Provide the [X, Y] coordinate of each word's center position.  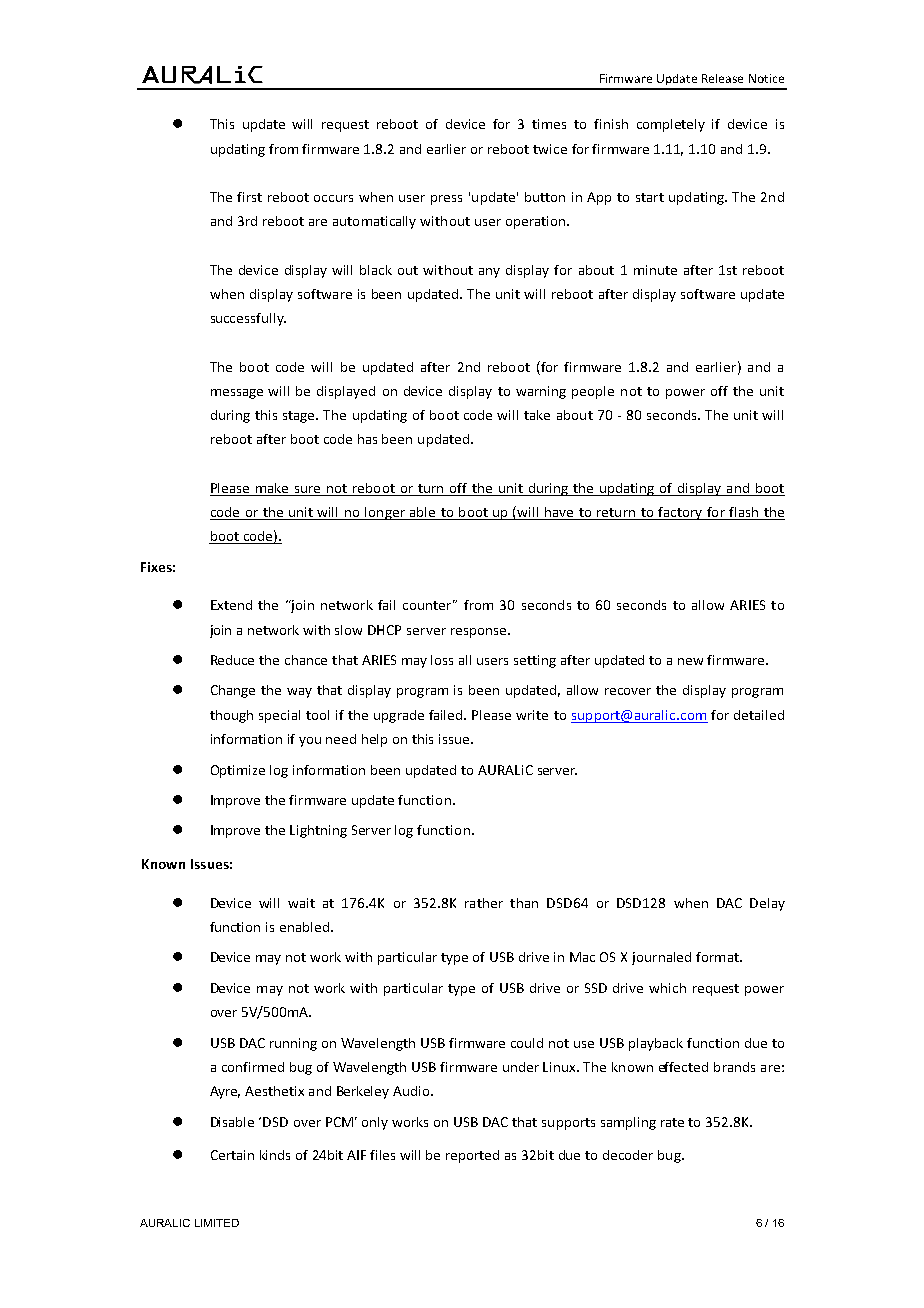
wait [301, 903]
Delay [767, 904]
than [524, 903]
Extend [231, 605]
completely [671, 125]
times [549, 124]
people [593, 392]
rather [484, 903]
